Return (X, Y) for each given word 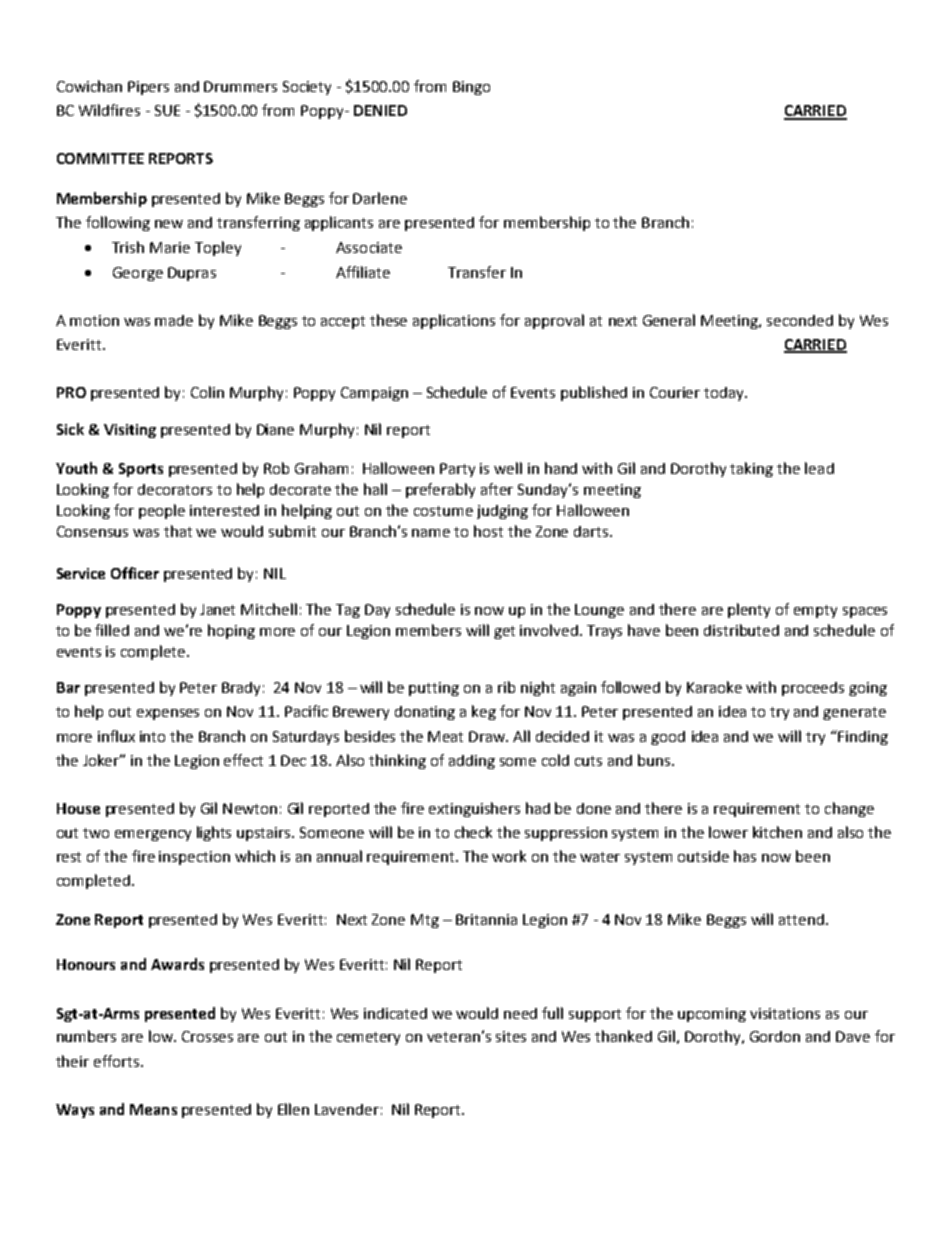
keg (484, 712)
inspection (194, 858)
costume (443, 511)
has (745, 856)
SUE (167, 110)
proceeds (813, 689)
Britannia (486, 919)
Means (153, 1109)
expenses (168, 714)
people (162, 511)
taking (751, 469)
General (669, 320)
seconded (800, 320)
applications (454, 321)
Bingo (471, 88)
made (174, 320)
